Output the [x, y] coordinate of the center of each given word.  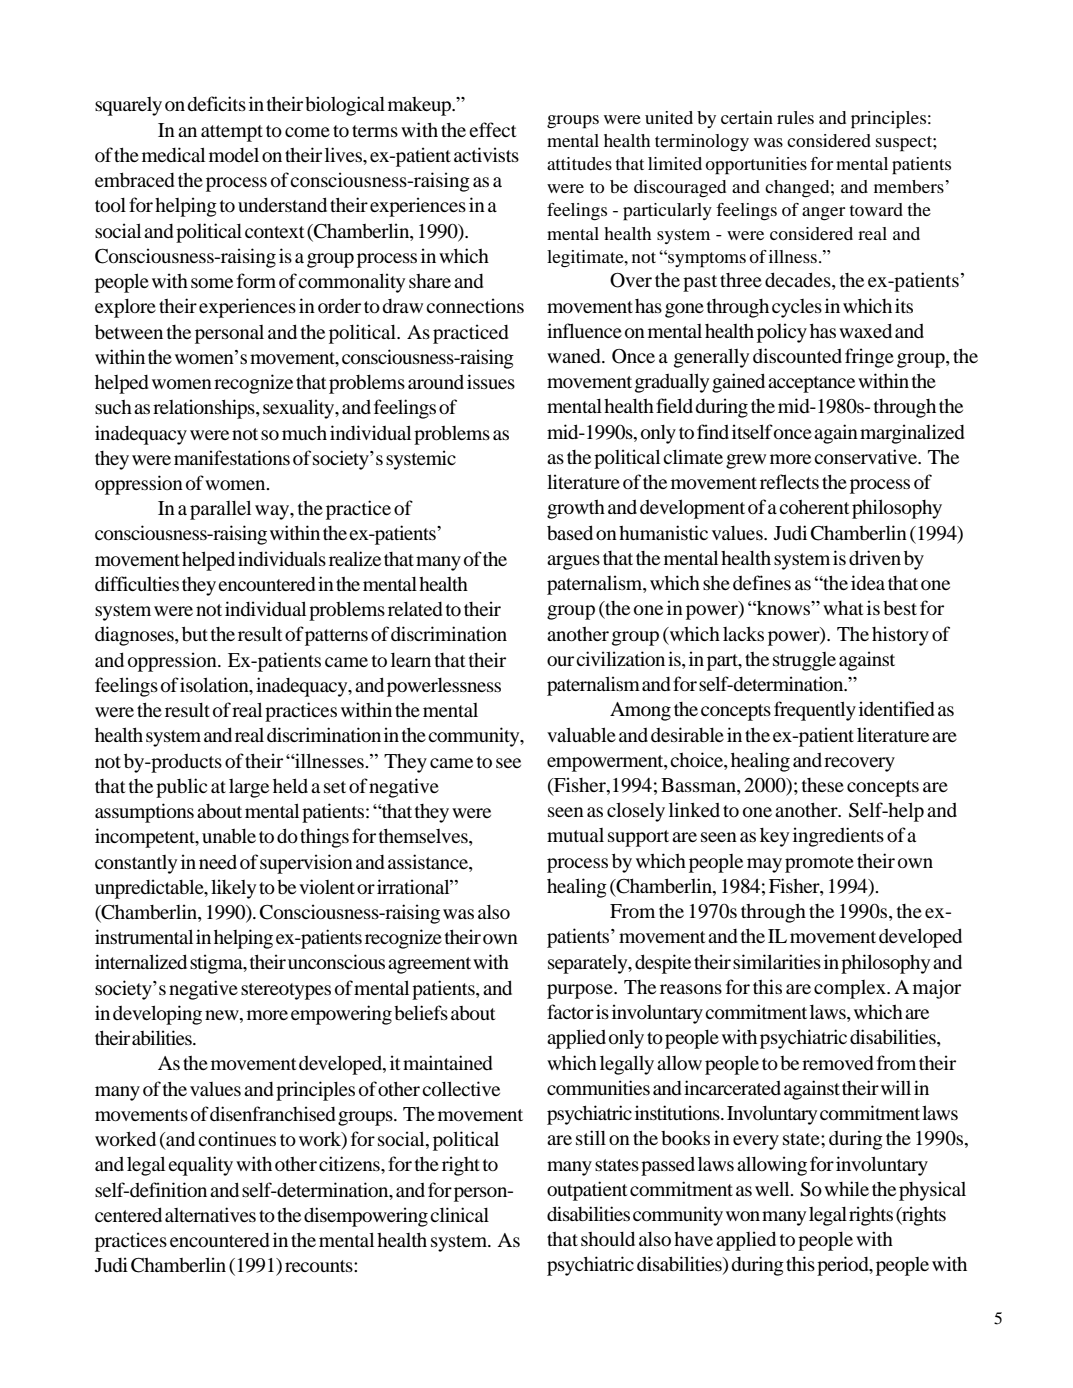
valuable [581, 734]
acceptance [811, 384]
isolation [215, 686]
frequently [815, 711]
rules [795, 117]
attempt [232, 133]
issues [491, 381]
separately [589, 964]
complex [851, 989]
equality [200, 1166]
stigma [217, 964]
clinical [459, 1214]
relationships [205, 409]
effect [493, 129]
